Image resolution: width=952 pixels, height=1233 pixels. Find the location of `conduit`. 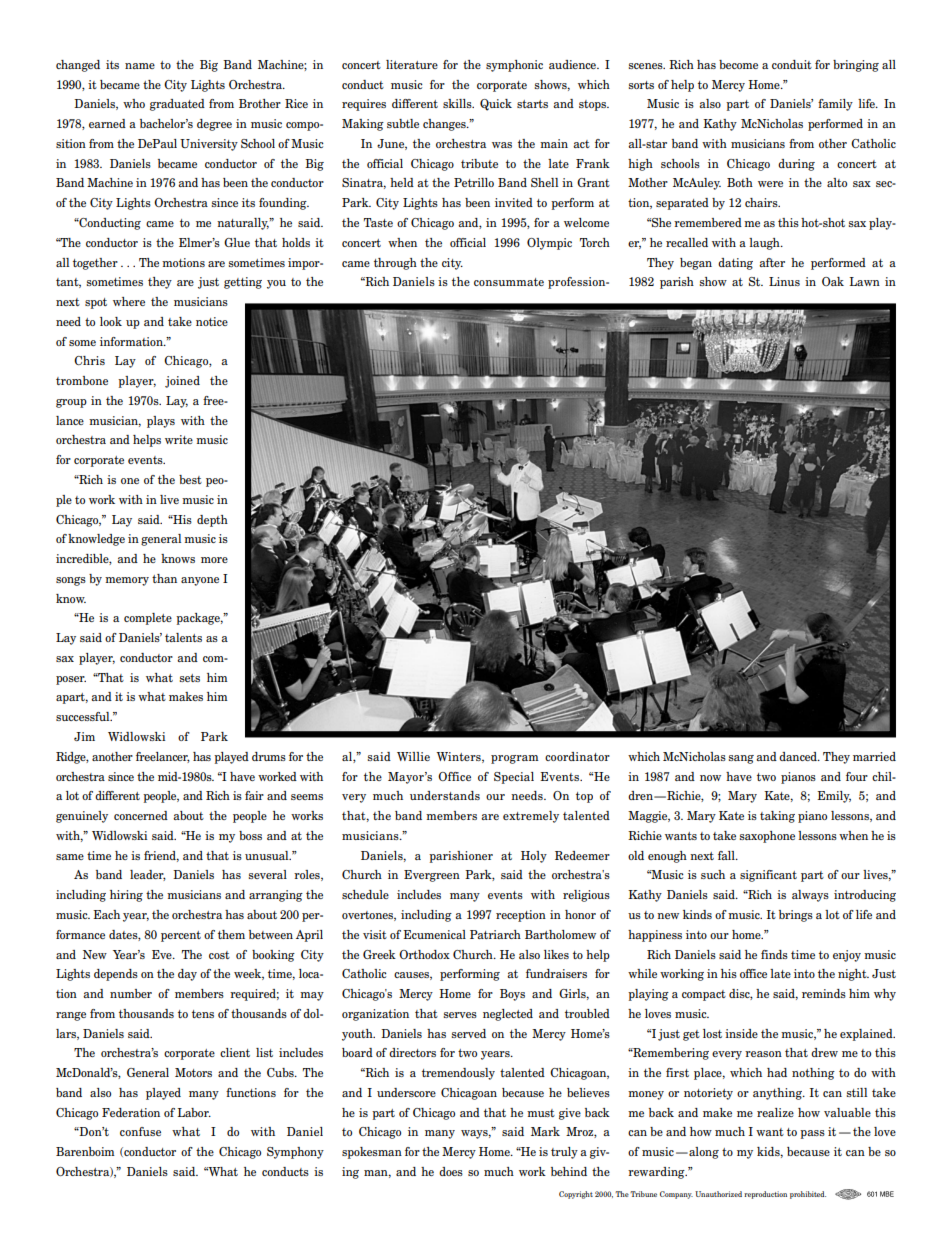

conduit is located at coordinates (792, 64).
